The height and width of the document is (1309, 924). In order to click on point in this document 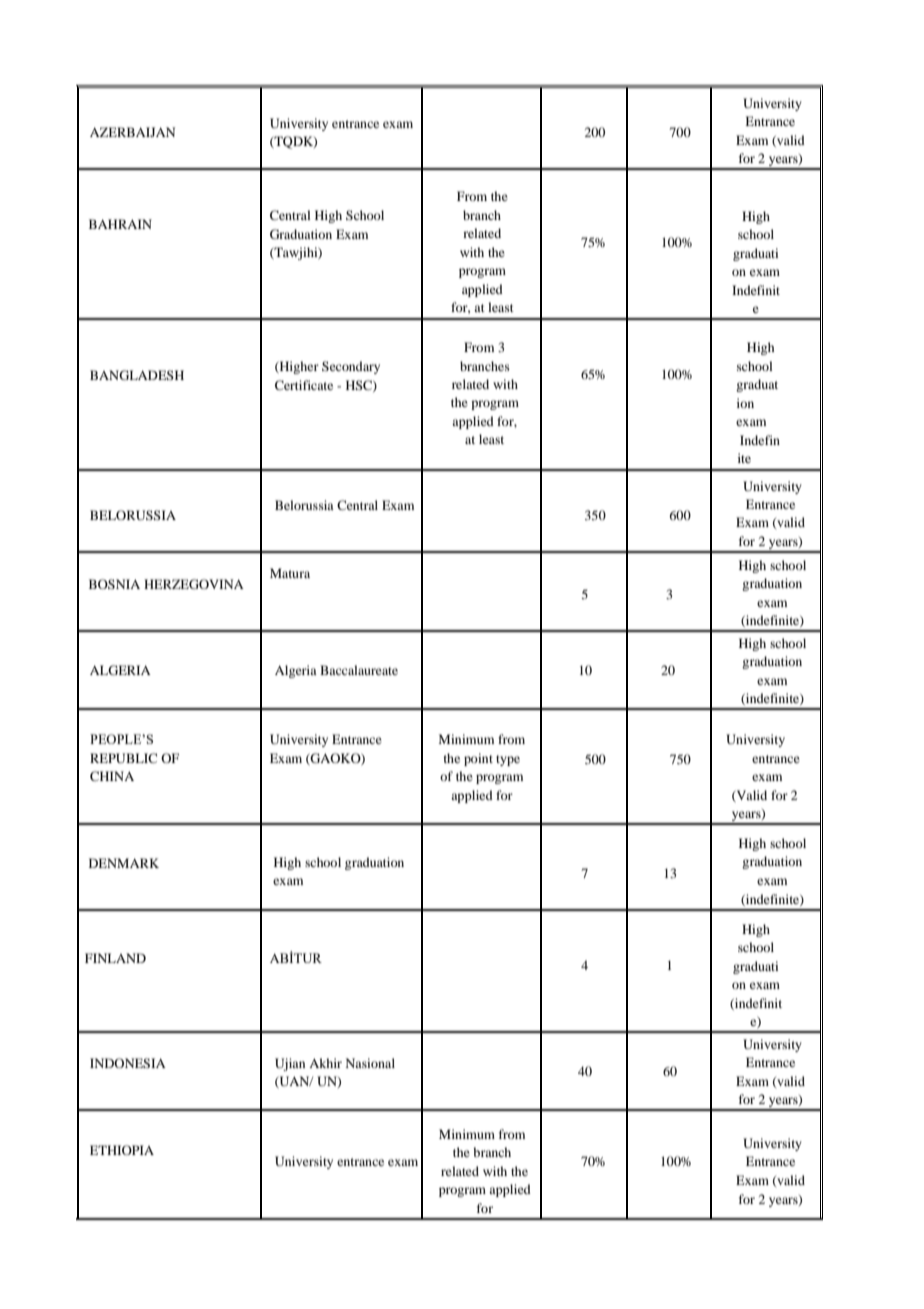, I will do `click(478, 759)`.
